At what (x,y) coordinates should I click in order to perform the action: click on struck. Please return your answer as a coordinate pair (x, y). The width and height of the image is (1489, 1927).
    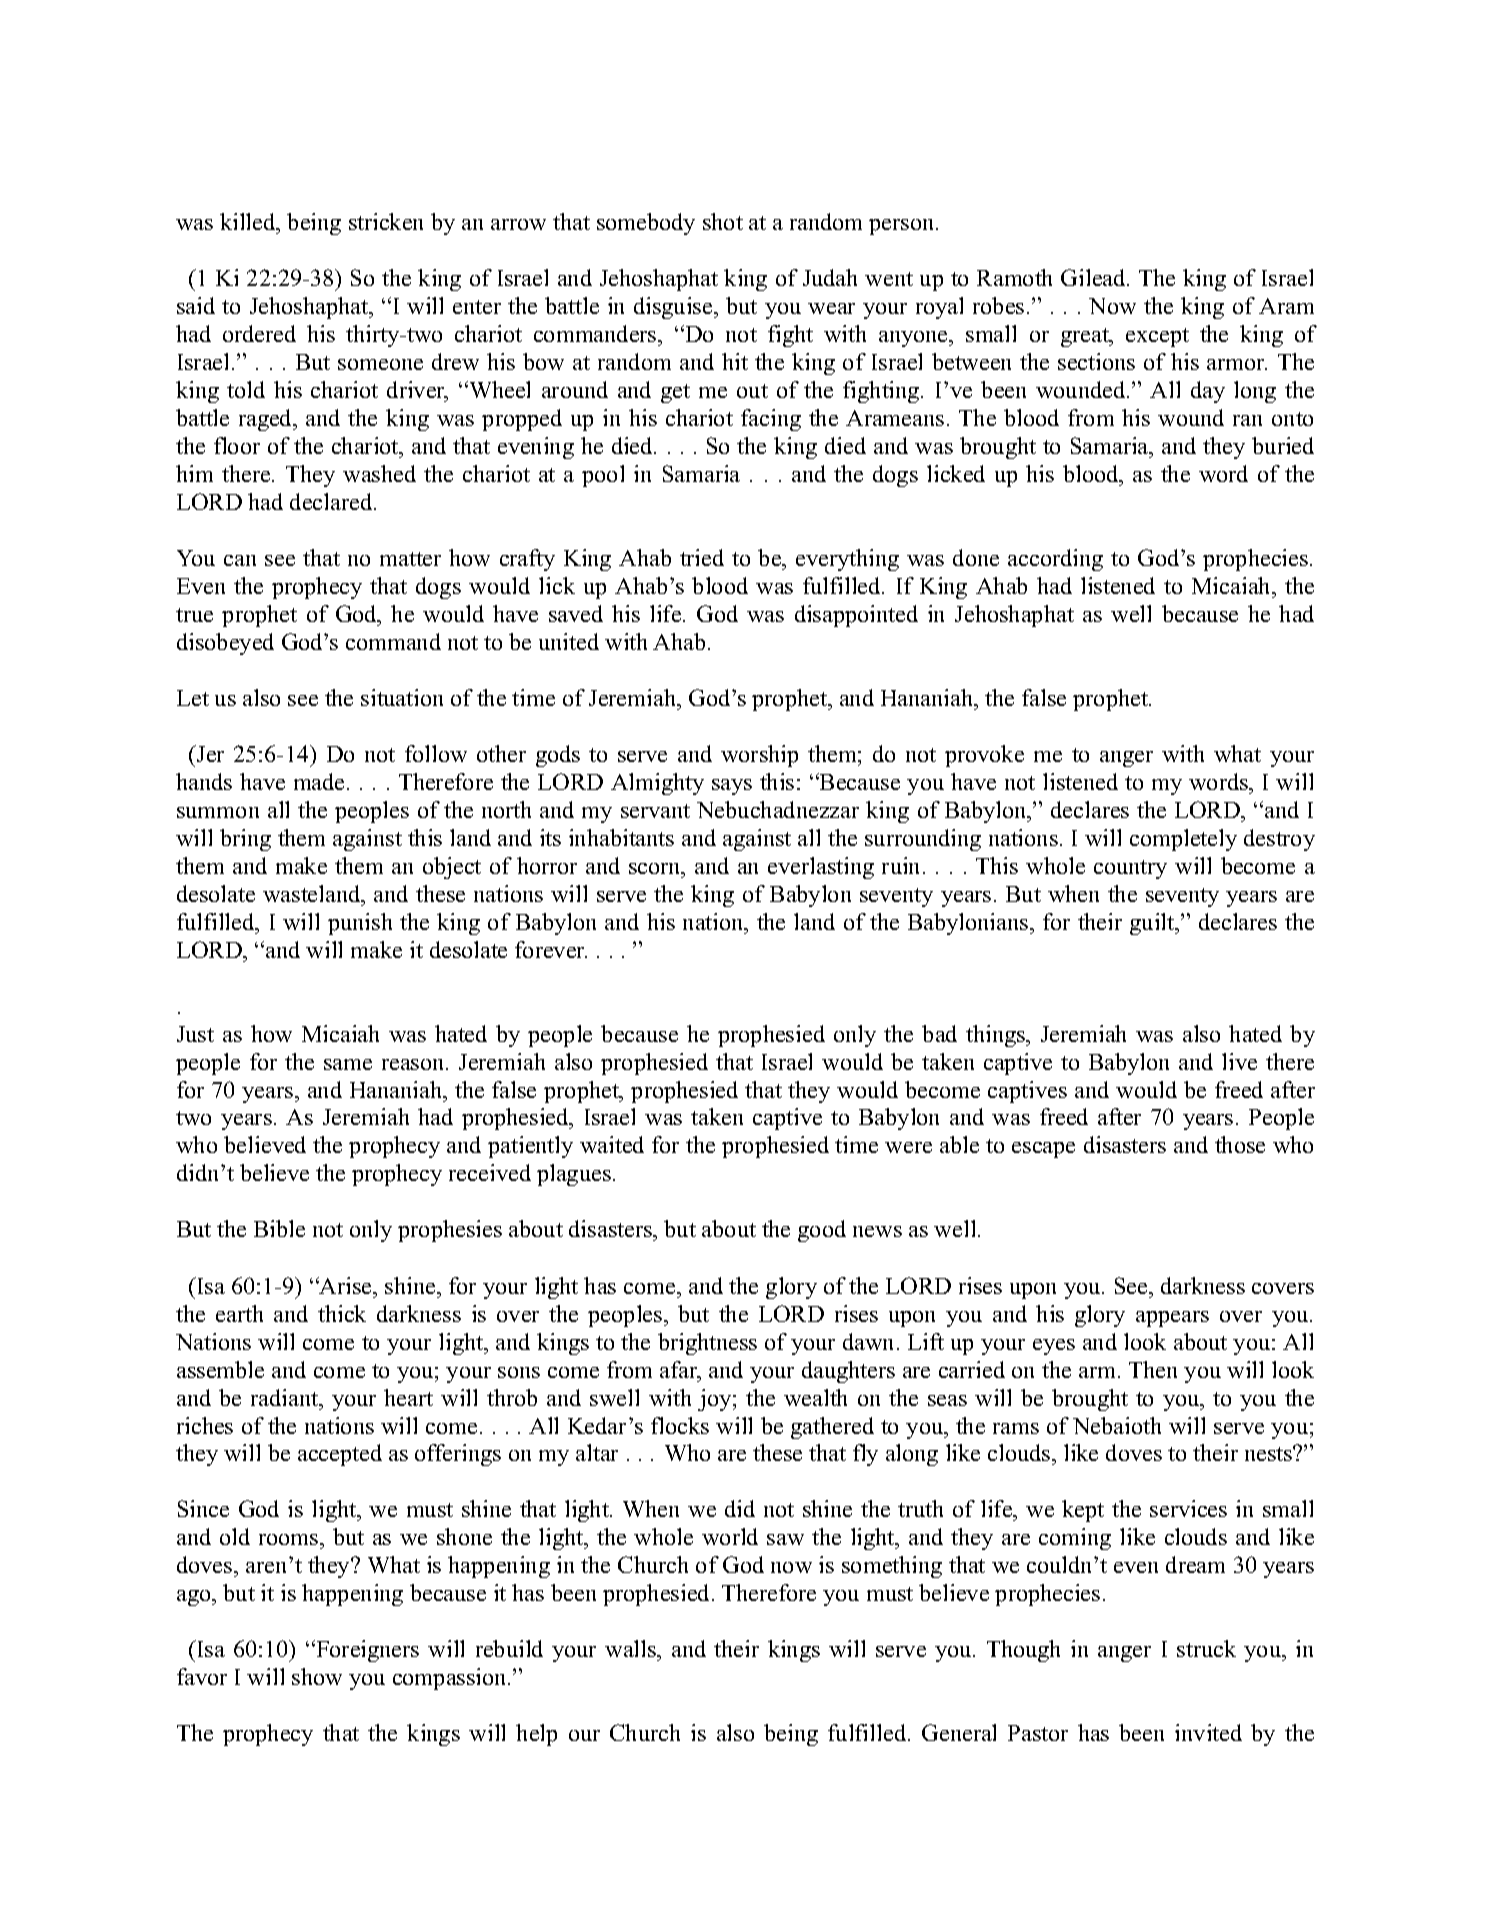
    Looking at the image, I should click on (1206, 1648).
